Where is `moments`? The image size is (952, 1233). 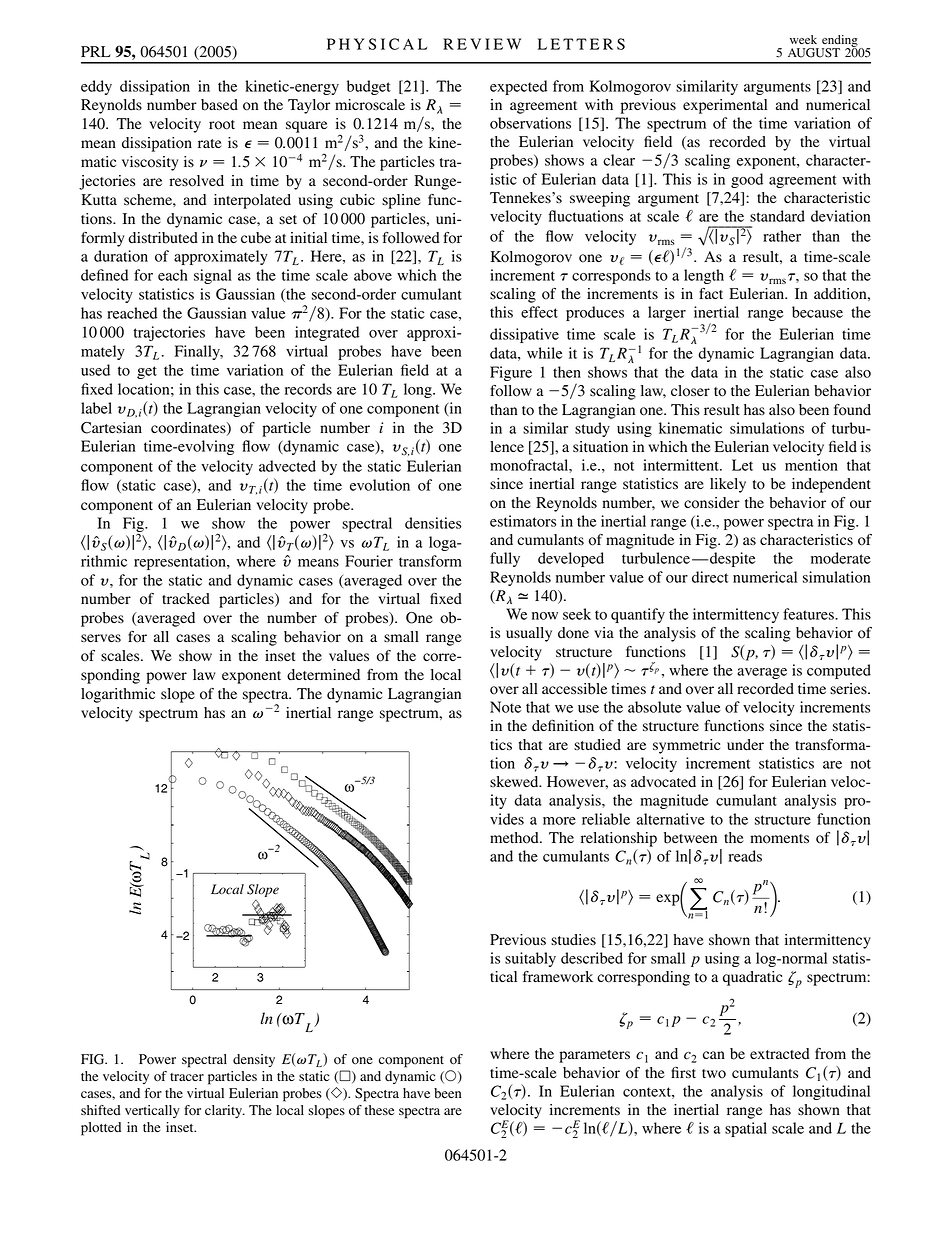
moments is located at coordinates (779, 839).
